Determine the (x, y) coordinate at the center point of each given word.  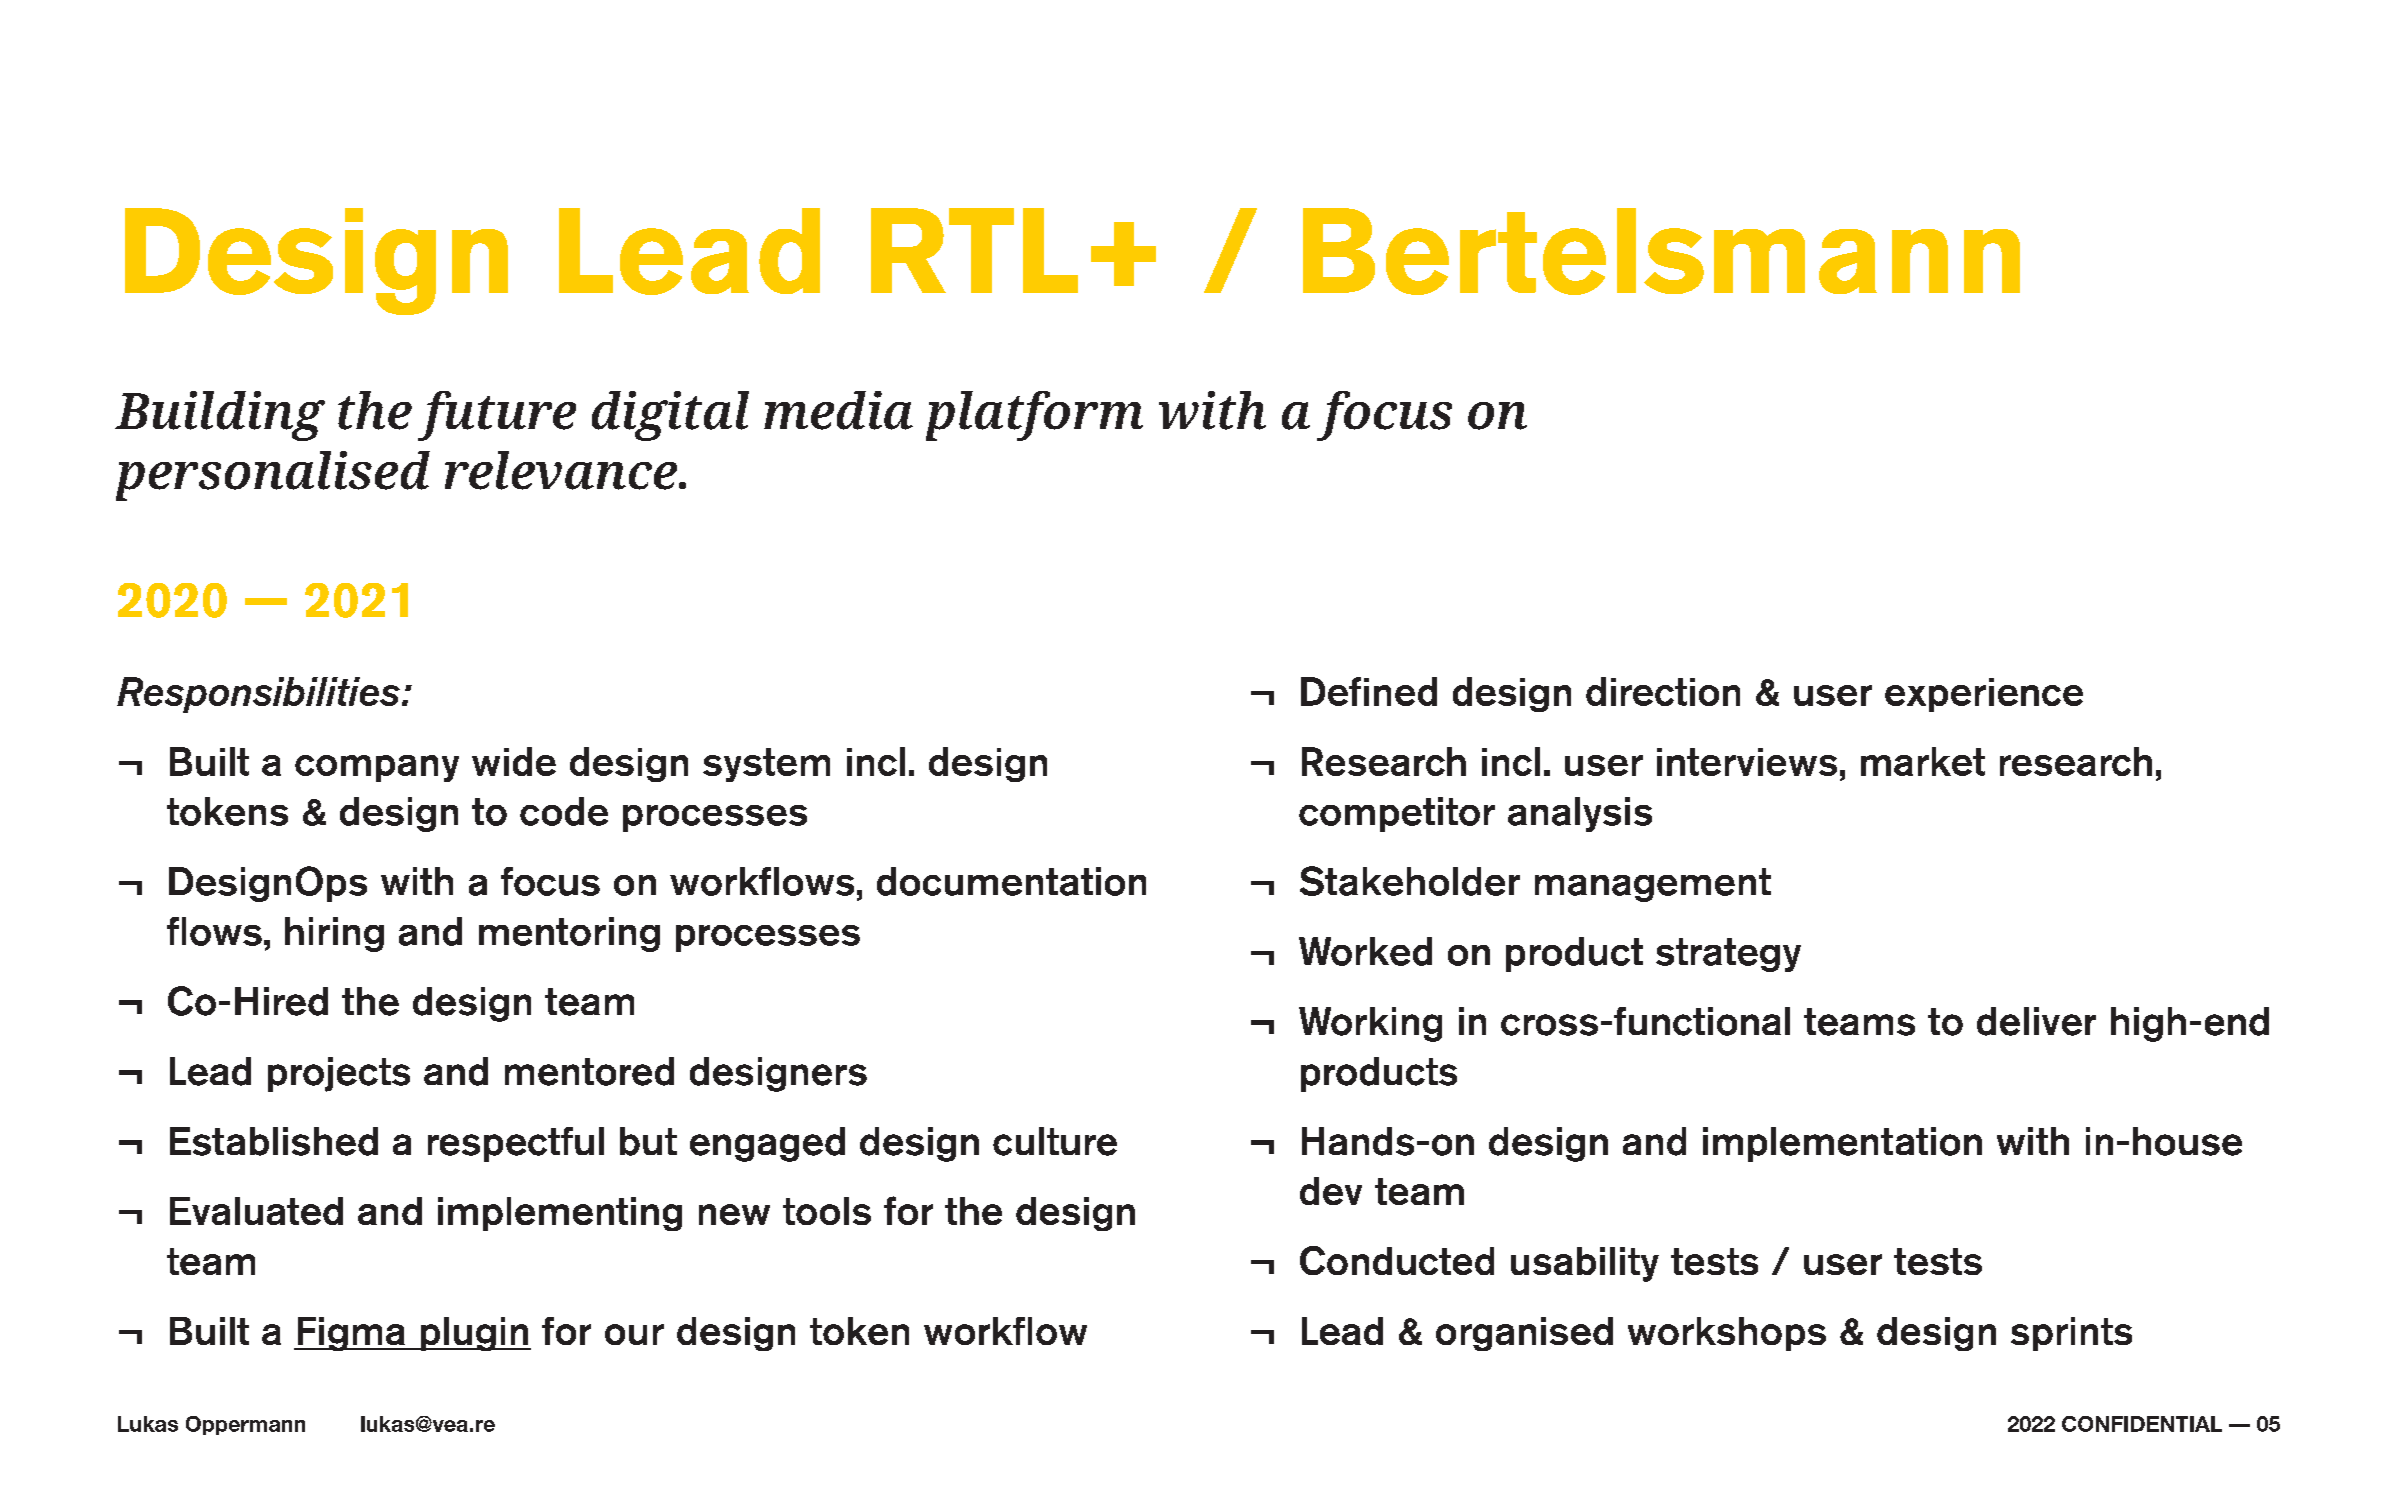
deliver (2036, 1021)
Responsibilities (258, 695)
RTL (974, 250)
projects (339, 1074)
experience (1984, 695)
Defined (1369, 691)
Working (1370, 1024)
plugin (474, 1334)
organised (1524, 1334)
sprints (2071, 1334)
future (497, 416)
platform (1034, 416)
